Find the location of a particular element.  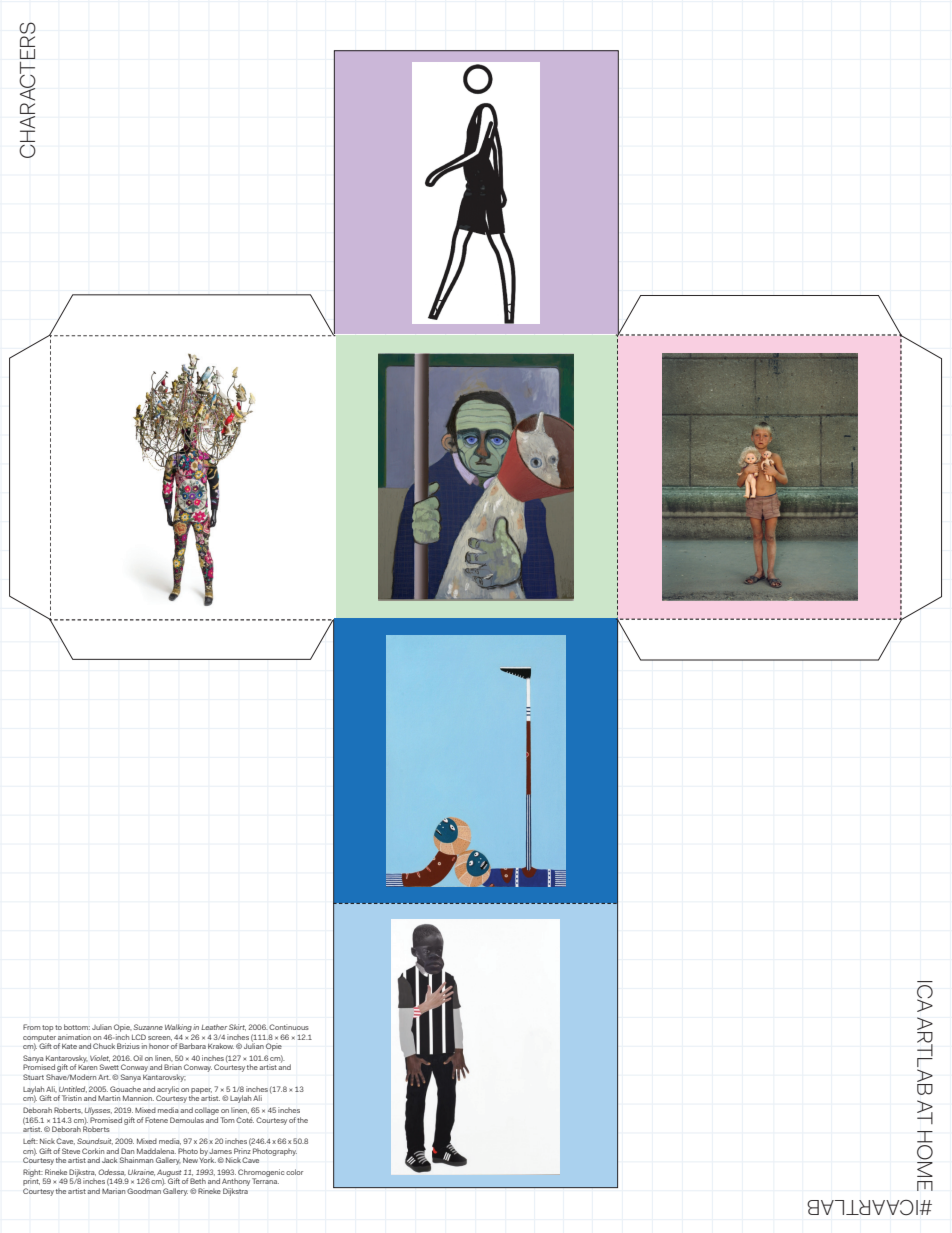

Untitled is located at coordinates (73, 1089).
